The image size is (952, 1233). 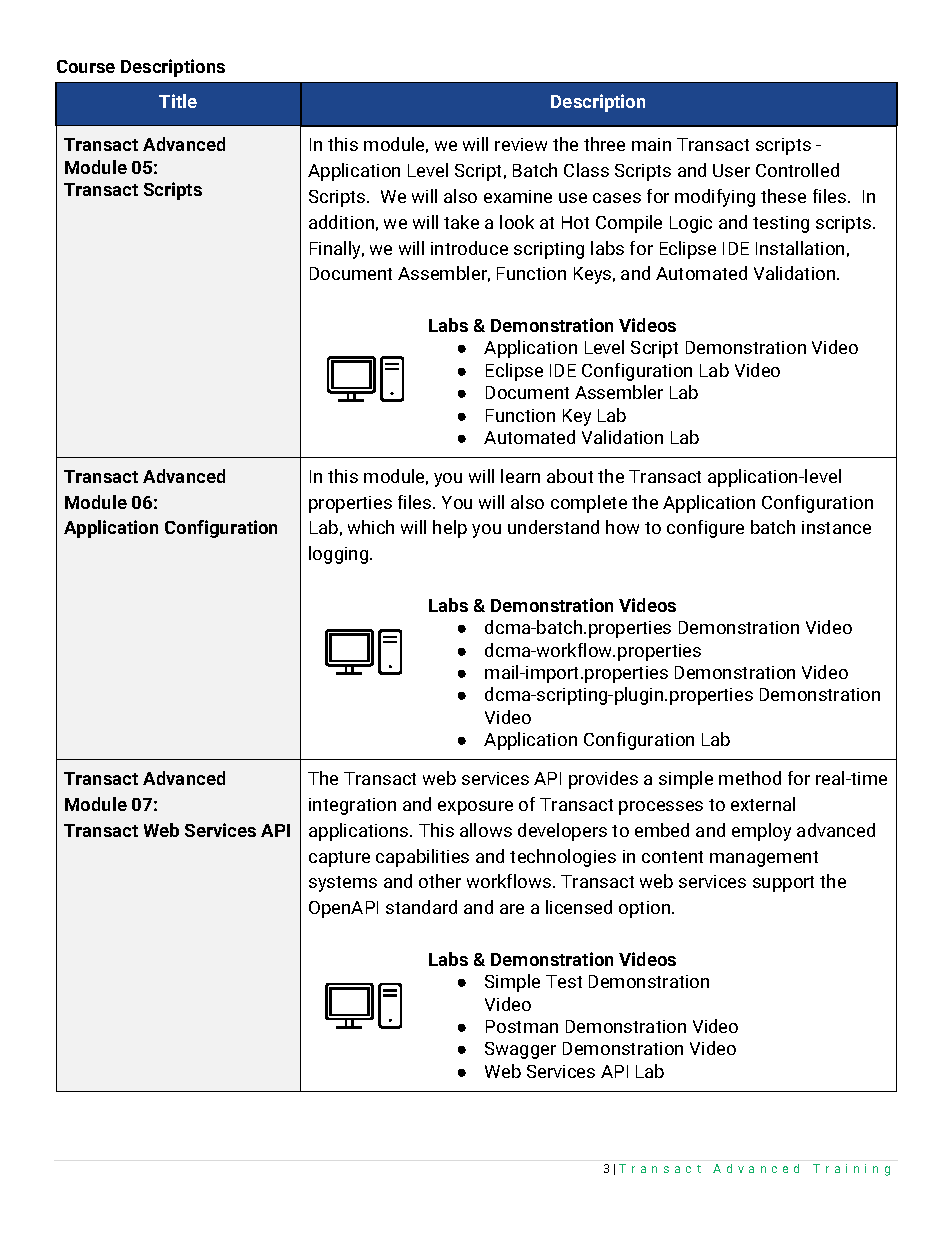 I want to click on review, so click(x=521, y=144).
